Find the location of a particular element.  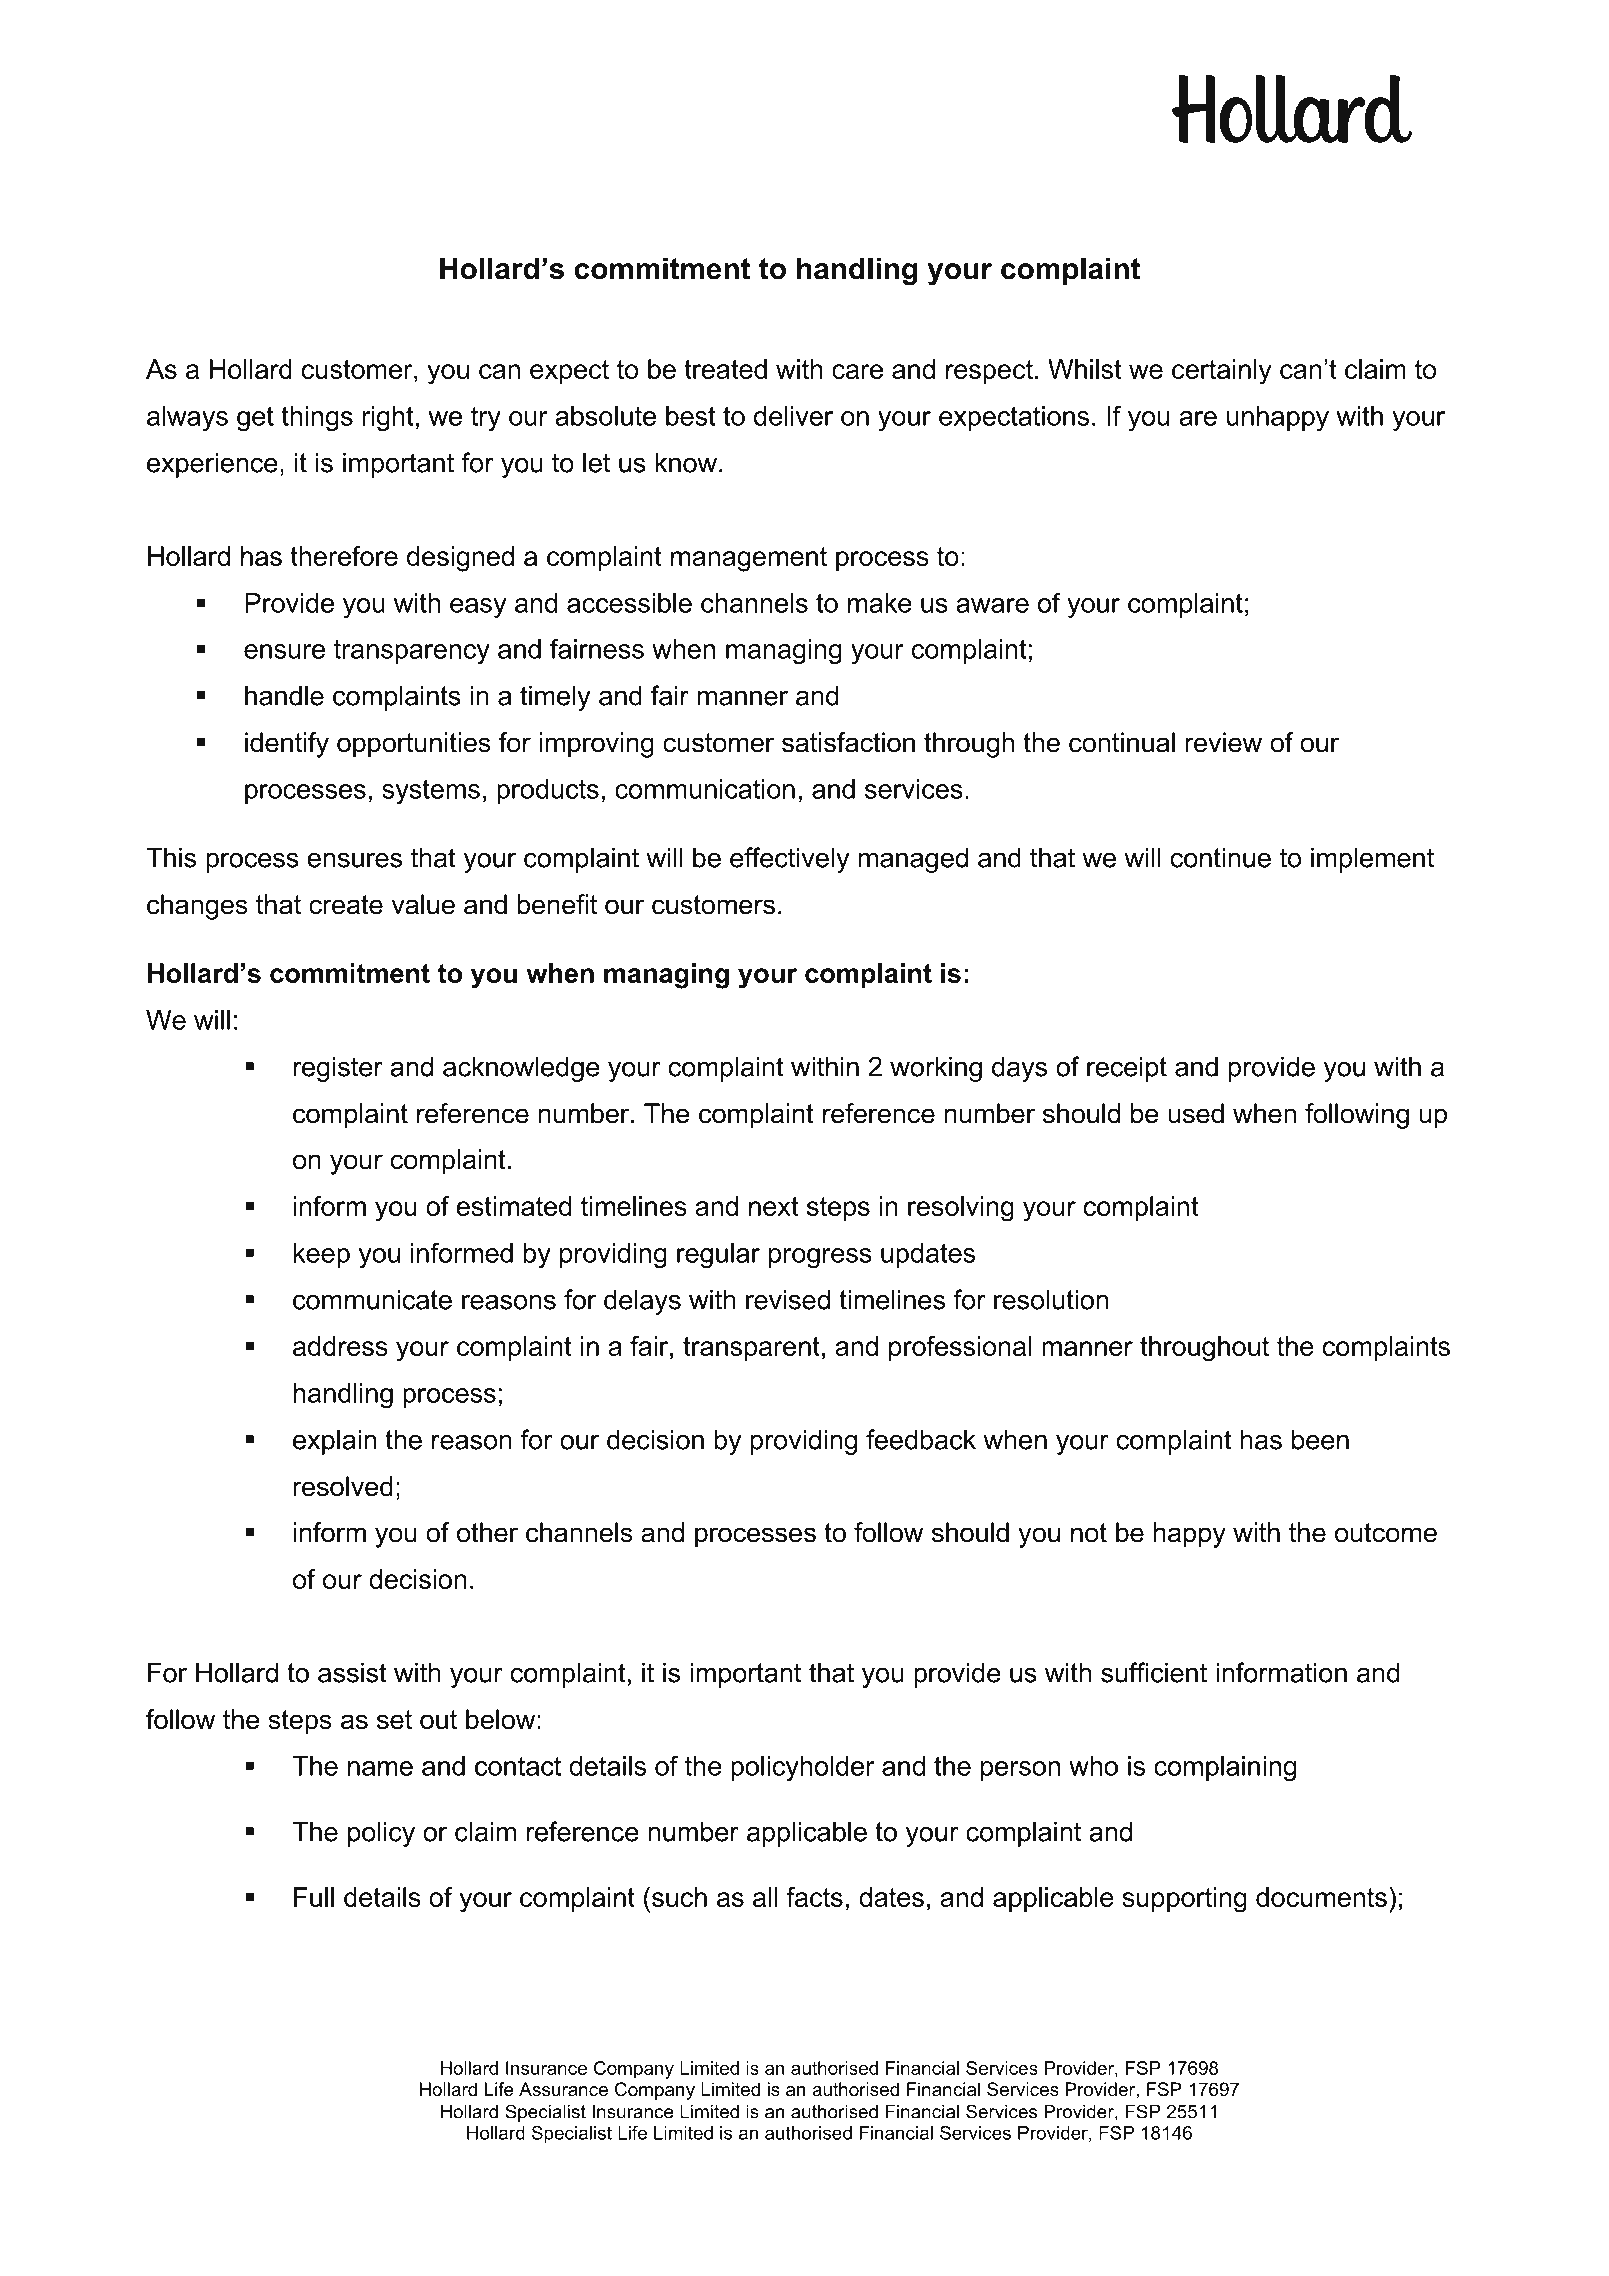

certainly is located at coordinates (1222, 372).
